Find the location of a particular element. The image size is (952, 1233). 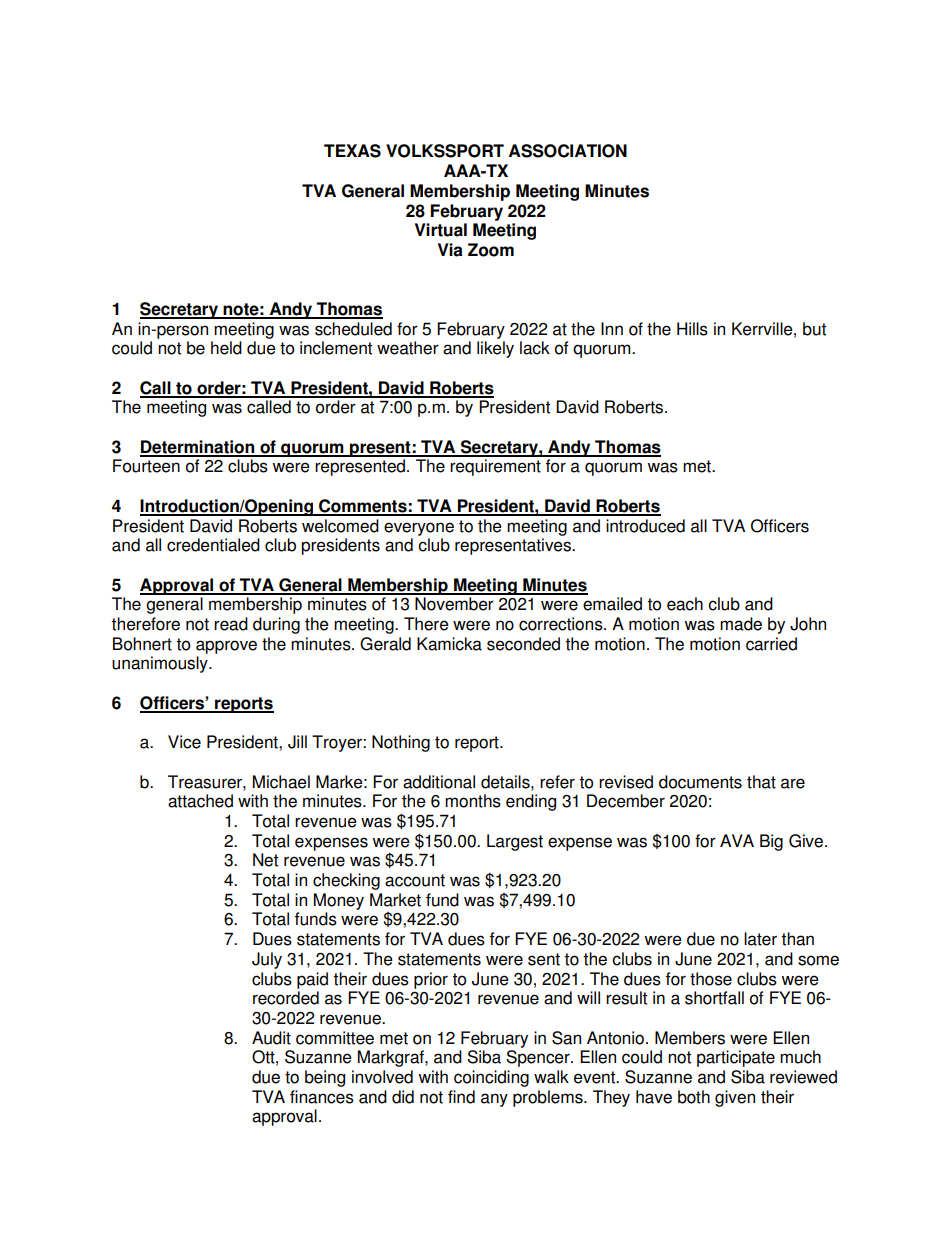

coinciding is located at coordinates (491, 1078).
